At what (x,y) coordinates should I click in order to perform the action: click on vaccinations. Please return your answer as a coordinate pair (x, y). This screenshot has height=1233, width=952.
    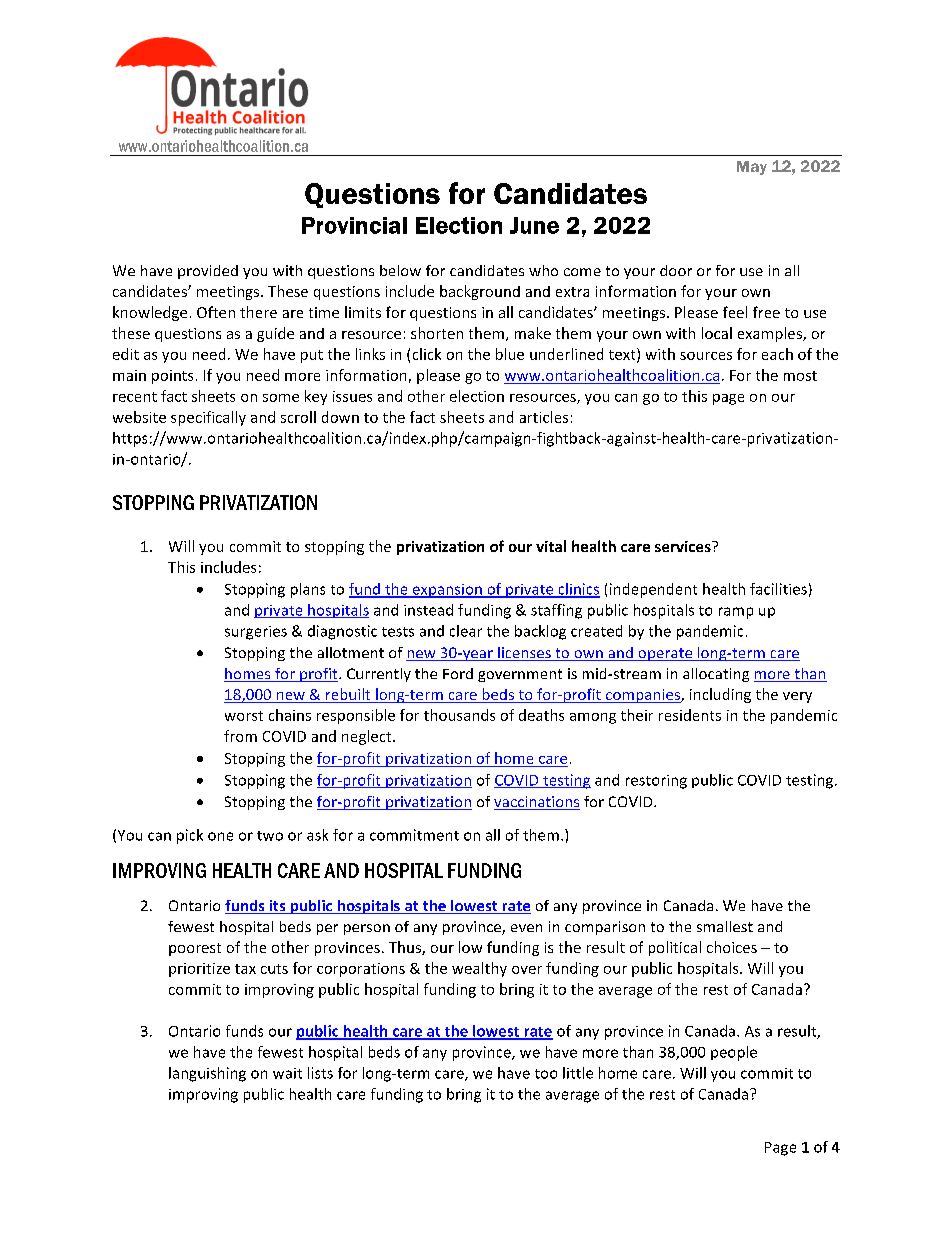
    Looking at the image, I should click on (537, 803).
